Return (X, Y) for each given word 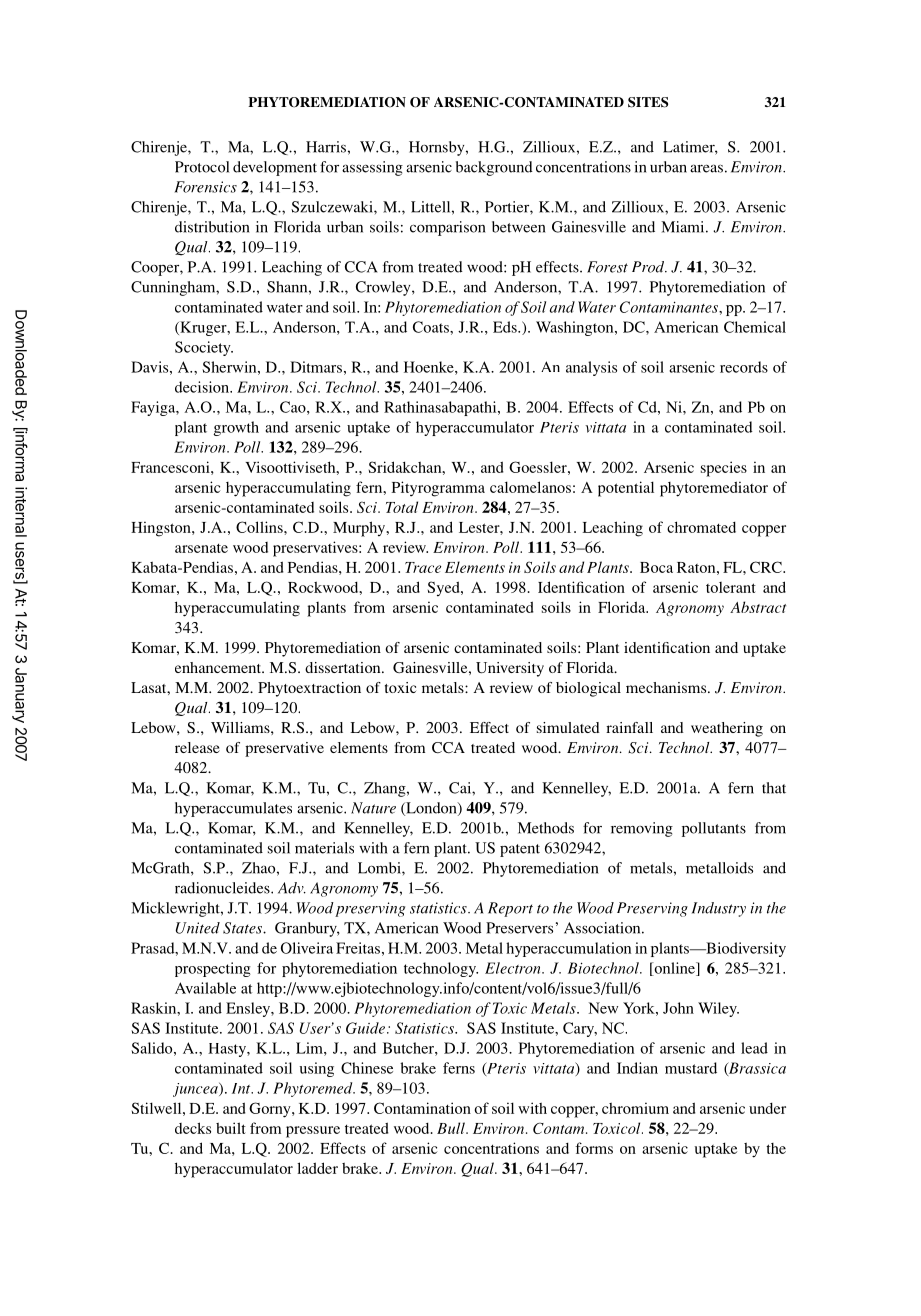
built (231, 1128)
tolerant (731, 587)
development (275, 168)
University (510, 669)
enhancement (219, 667)
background (494, 168)
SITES (648, 102)
